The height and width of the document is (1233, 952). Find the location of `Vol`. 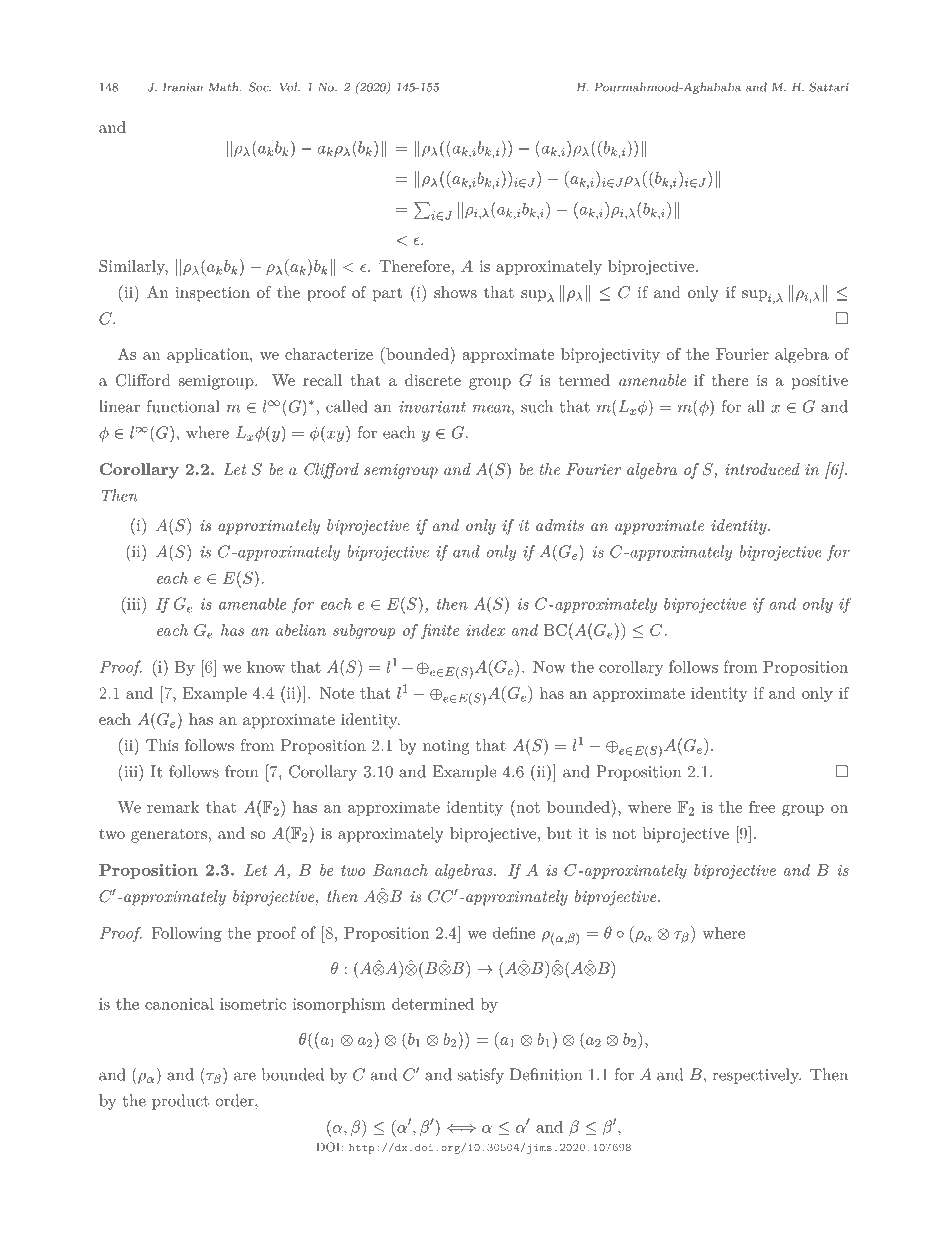

Vol is located at coordinates (289, 87).
